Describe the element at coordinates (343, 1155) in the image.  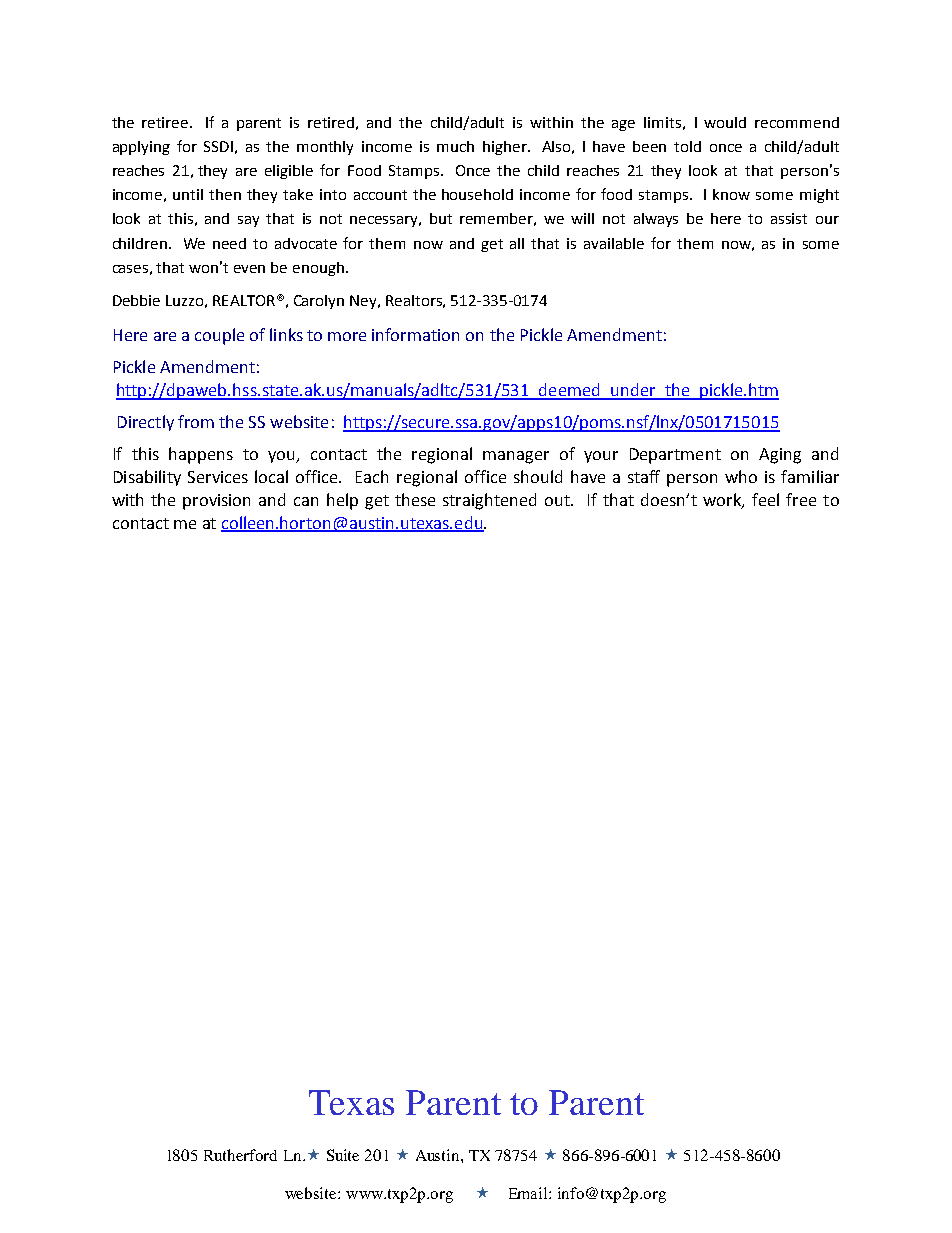
I see `Suite` at that location.
